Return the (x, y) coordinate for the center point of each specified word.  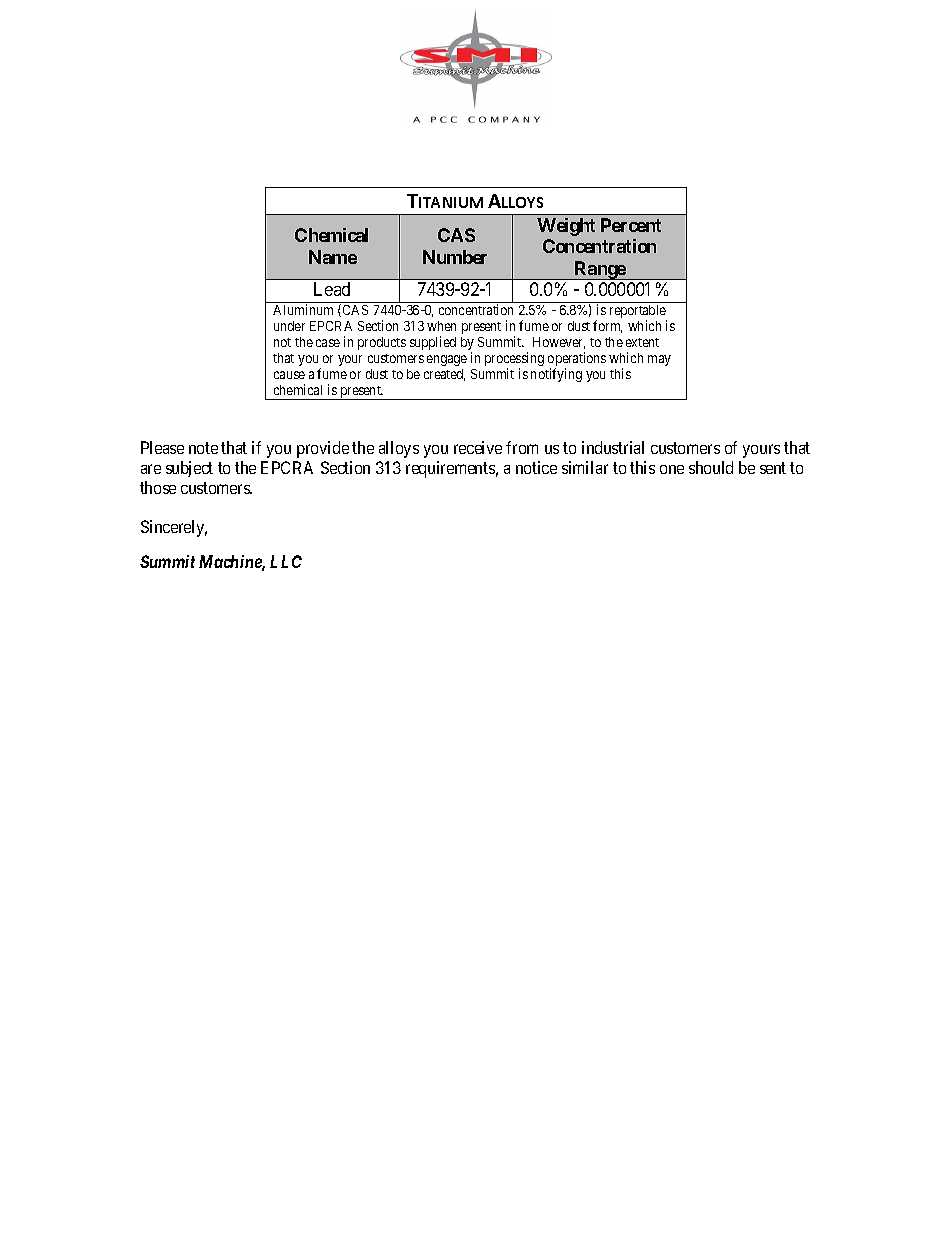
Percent (631, 225)
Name (333, 257)
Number (455, 257)
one (672, 469)
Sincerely (174, 528)
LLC (286, 561)
